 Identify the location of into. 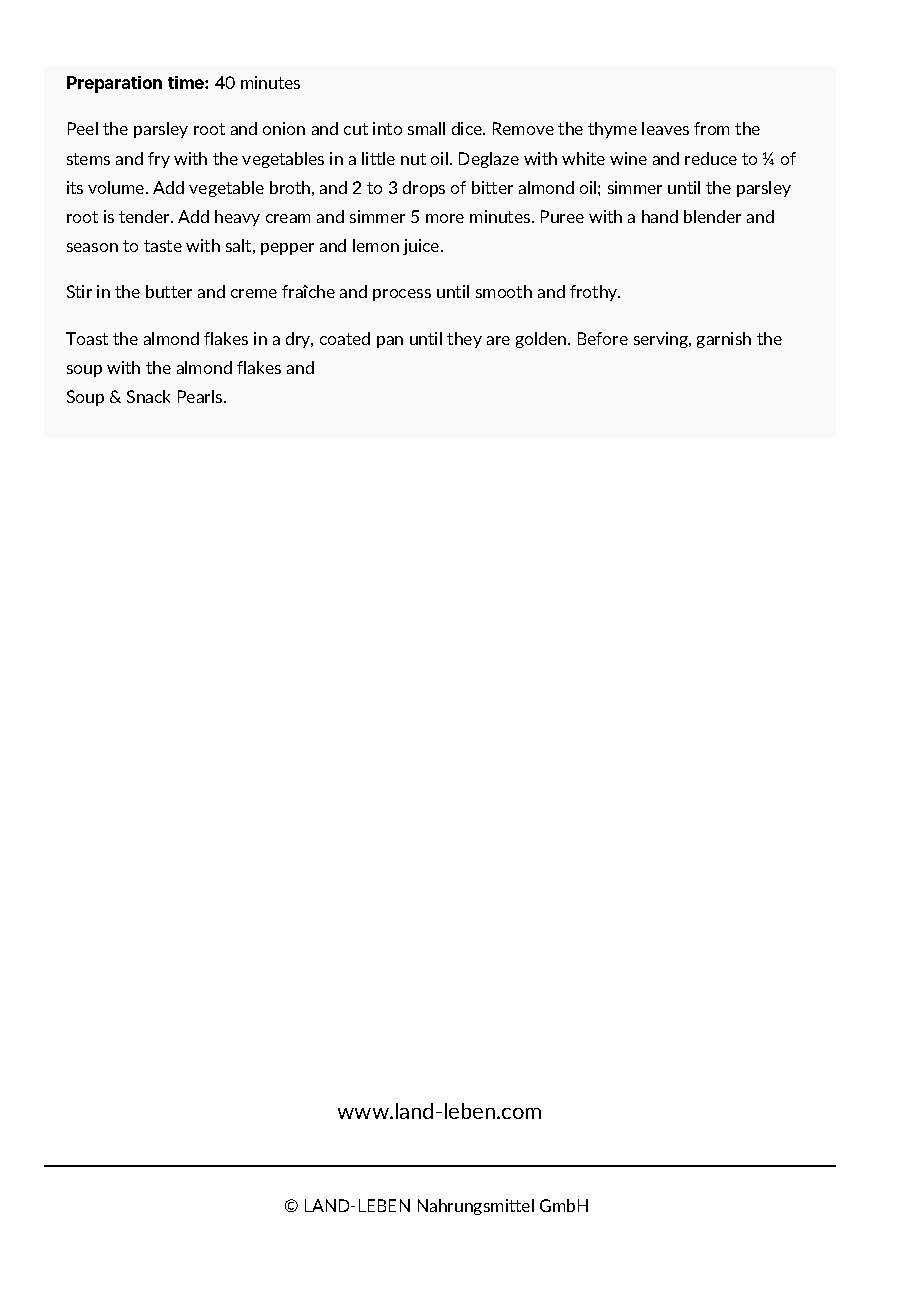
(387, 128).
